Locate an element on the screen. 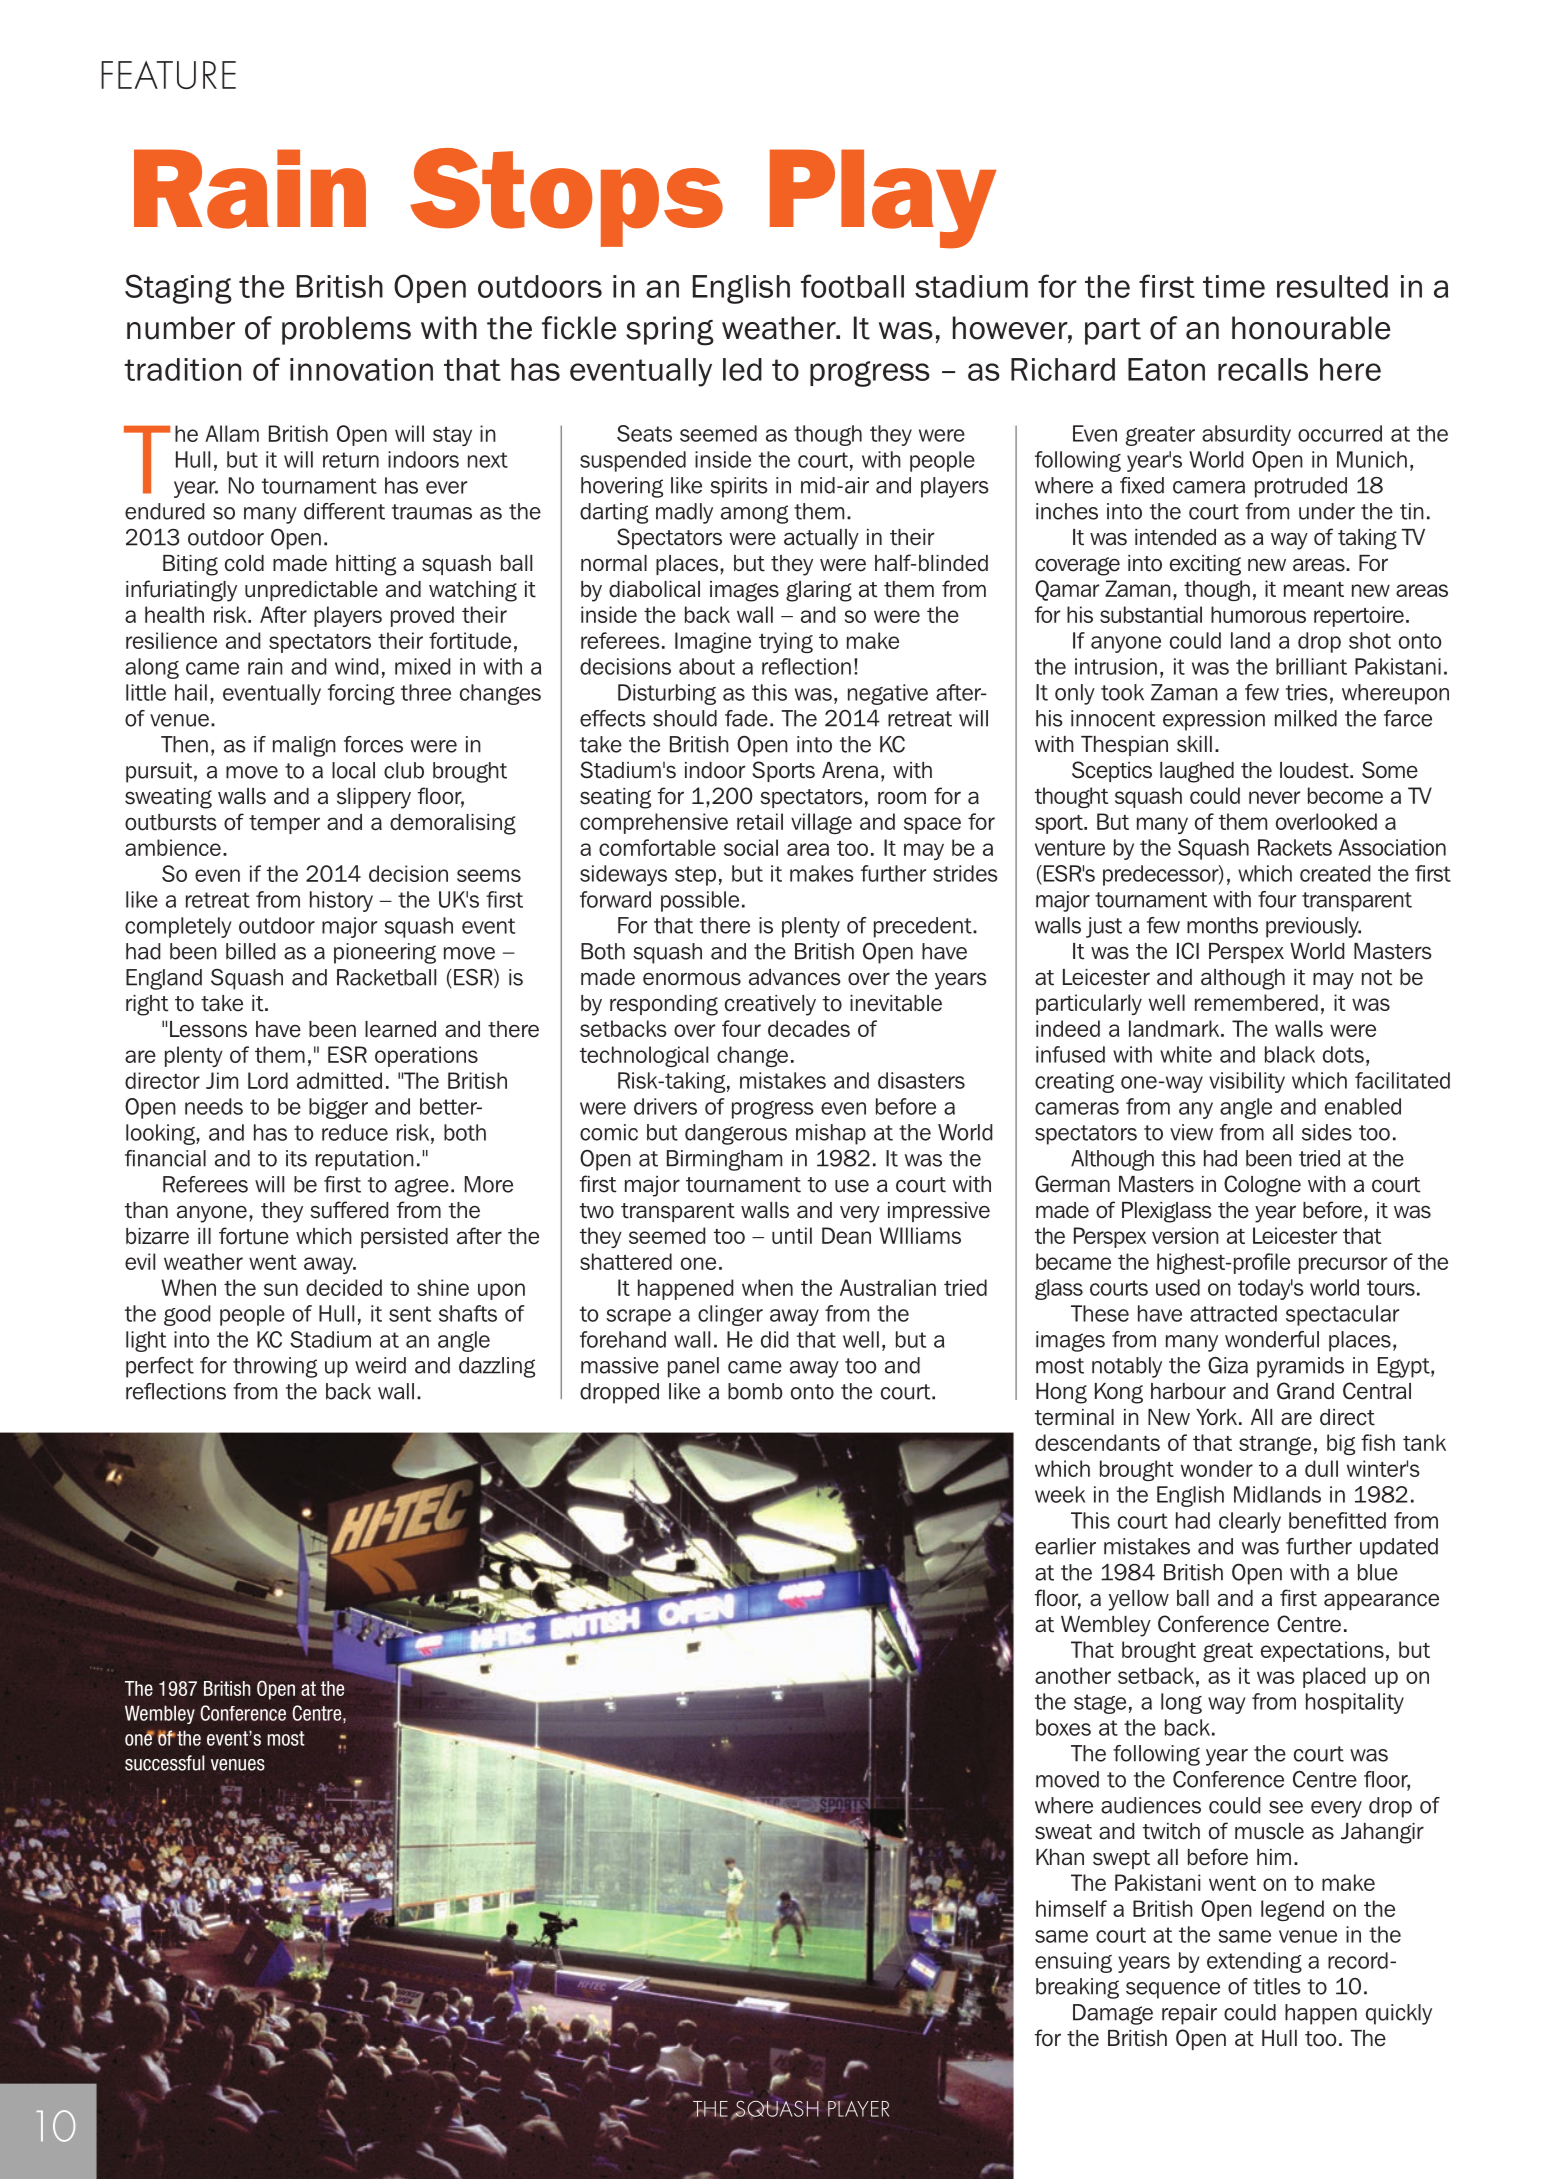  unpredictable is located at coordinates (311, 591).
